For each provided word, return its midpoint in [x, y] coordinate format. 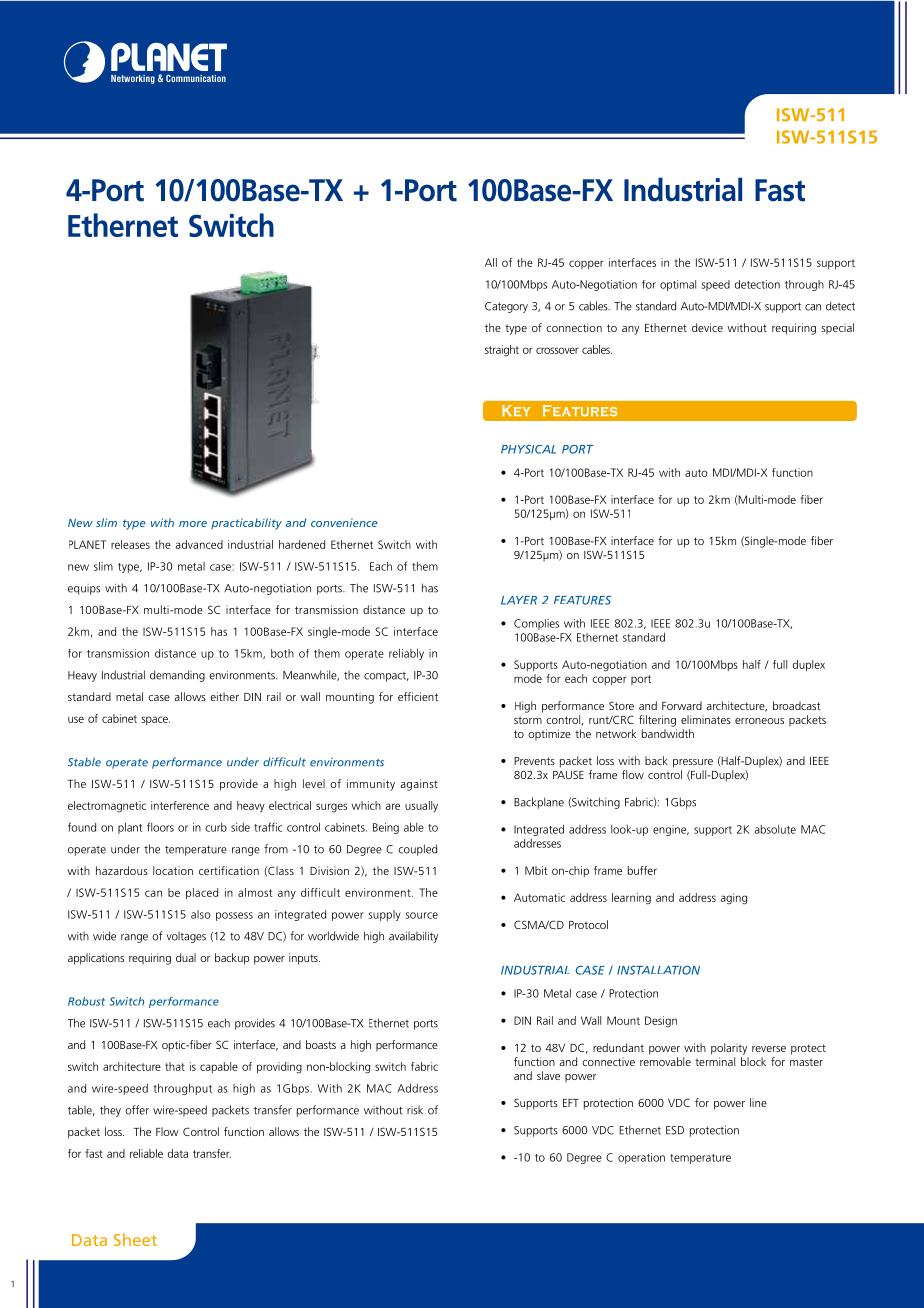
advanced [199, 544]
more [193, 524]
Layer [519, 600]
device [707, 327]
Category [506, 307]
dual [186, 957]
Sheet [135, 1239]
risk [415, 1110]
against [419, 785]
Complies [536, 624]
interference [180, 805]
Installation [658, 970]
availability [413, 937]
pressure [693, 763]
